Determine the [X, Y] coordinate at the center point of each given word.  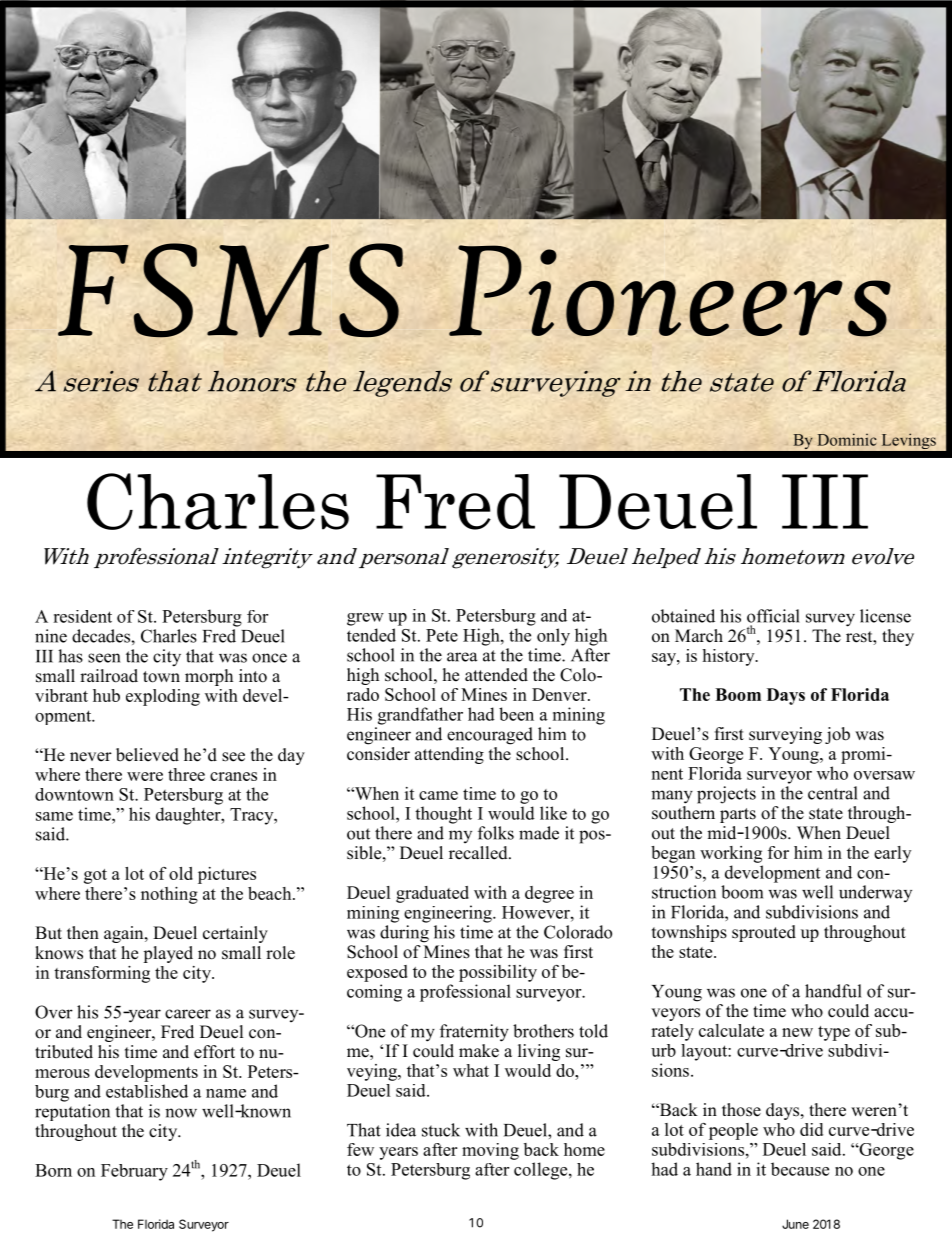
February [134, 1172]
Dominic [847, 439]
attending [449, 755]
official [773, 616]
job [837, 735]
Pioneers [670, 291]
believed [147, 755]
